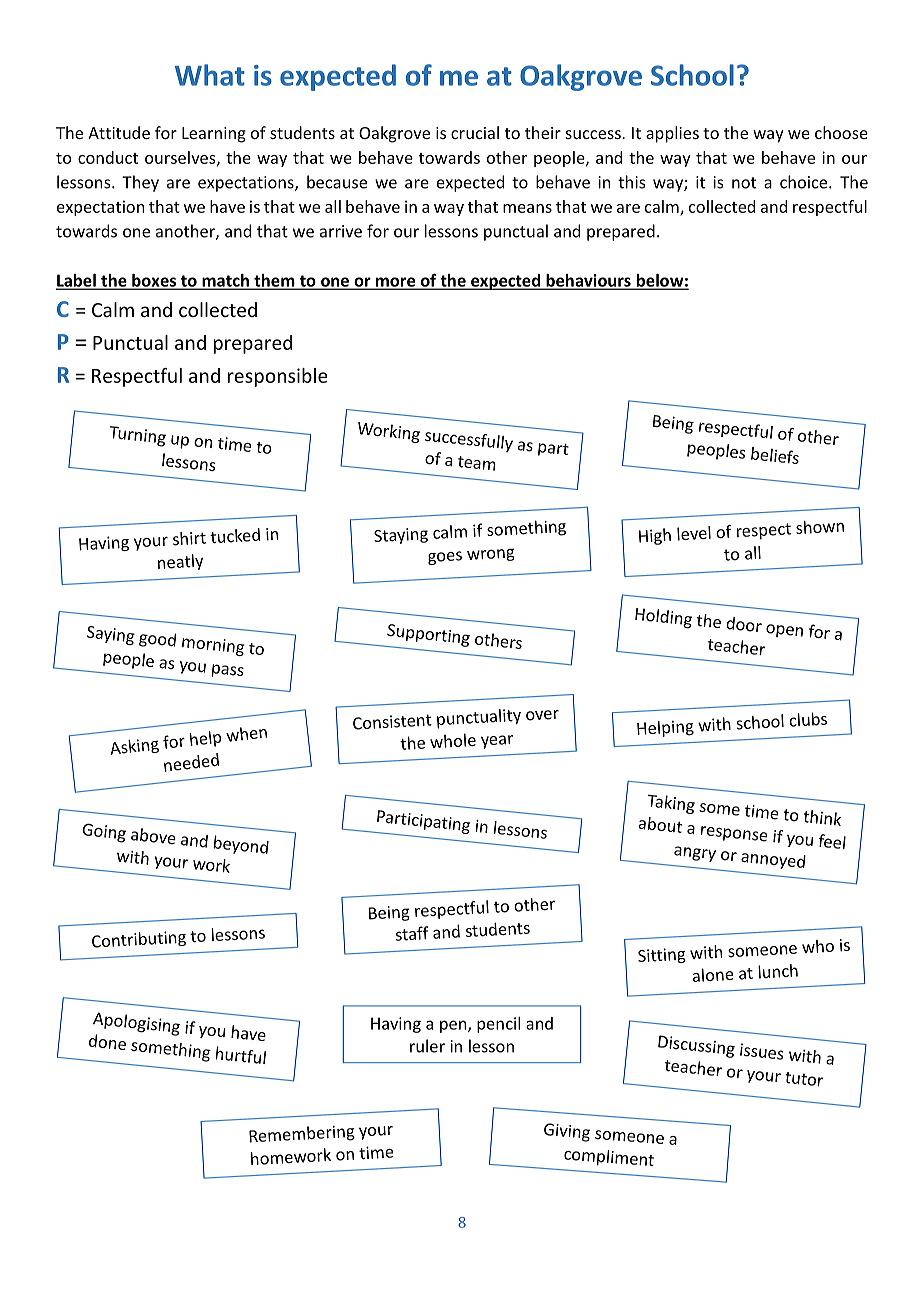 This page has height=1308, width=924. I want to click on pencil, so click(498, 1025).
